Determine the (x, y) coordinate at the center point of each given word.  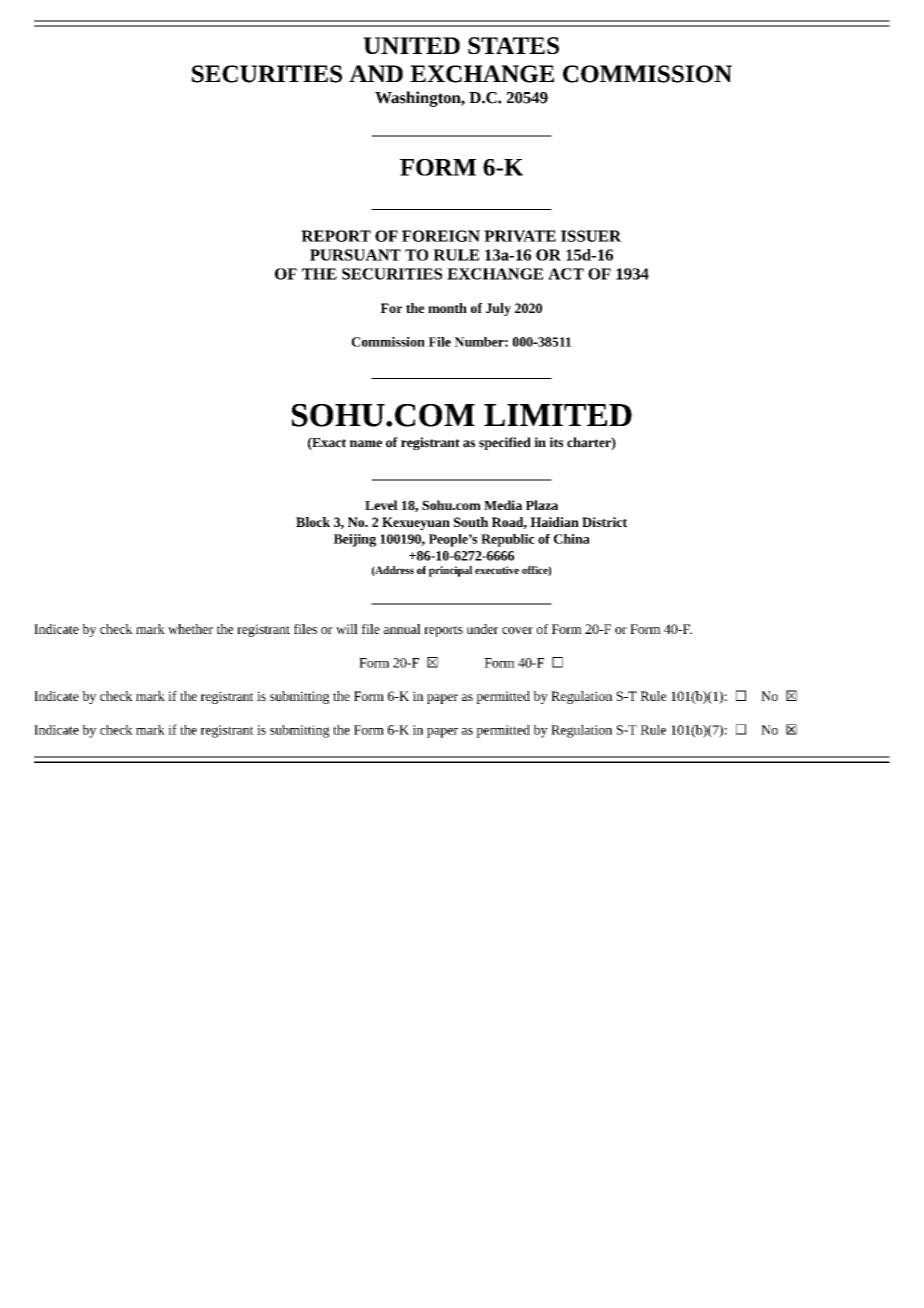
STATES (513, 45)
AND (376, 73)
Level (381, 505)
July (498, 309)
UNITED (411, 45)
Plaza (542, 505)
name (366, 444)
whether (190, 629)
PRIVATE (520, 236)
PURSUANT (355, 255)
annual (402, 629)
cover (517, 630)
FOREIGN (441, 236)
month (447, 308)
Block (313, 522)
